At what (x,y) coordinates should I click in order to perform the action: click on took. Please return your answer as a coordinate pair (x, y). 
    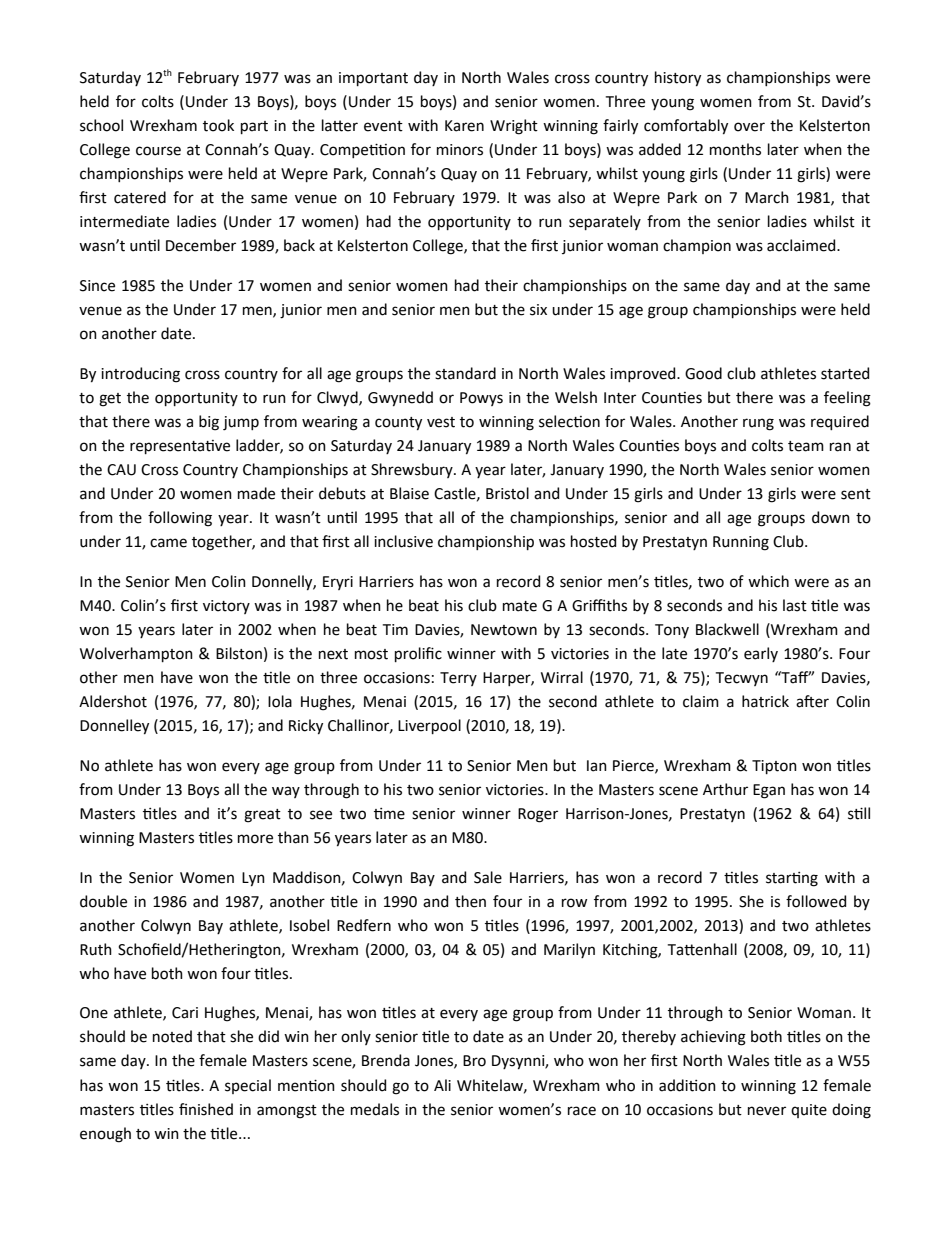
    Looking at the image, I should click on (218, 125).
